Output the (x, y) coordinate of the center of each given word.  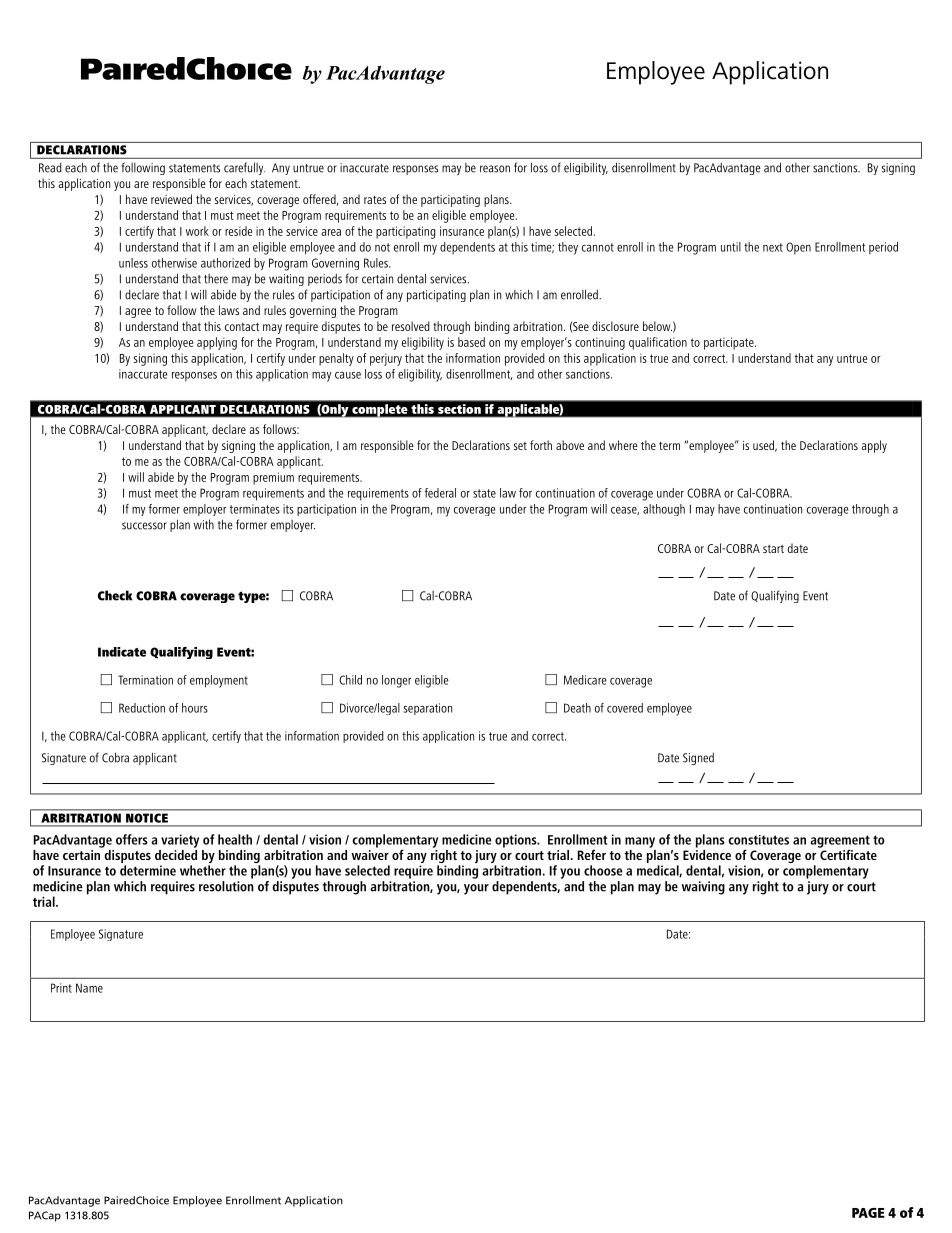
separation (428, 709)
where (623, 445)
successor (144, 526)
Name (89, 988)
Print (61, 988)
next (773, 247)
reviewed (171, 199)
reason (495, 169)
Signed (698, 758)
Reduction (142, 708)
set (520, 446)
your (476, 889)
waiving (703, 888)
